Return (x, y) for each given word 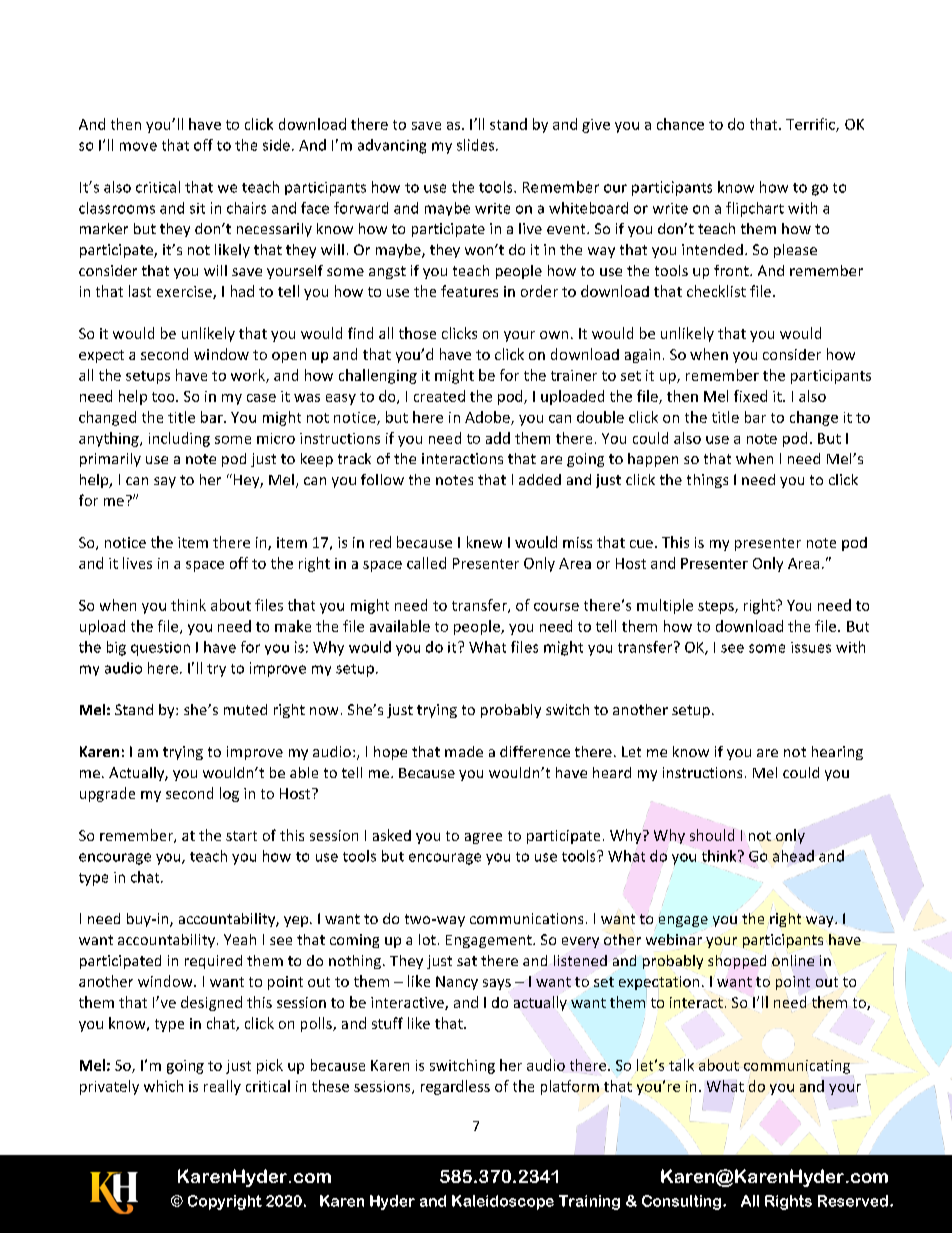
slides (477, 145)
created (439, 396)
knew (484, 542)
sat (467, 961)
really (222, 1087)
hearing (837, 753)
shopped (737, 962)
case (261, 398)
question (160, 649)
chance (680, 124)
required (213, 962)
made (464, 751)
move (138, 146)
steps (717, 607)
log (229, 794)
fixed (750, 396)
